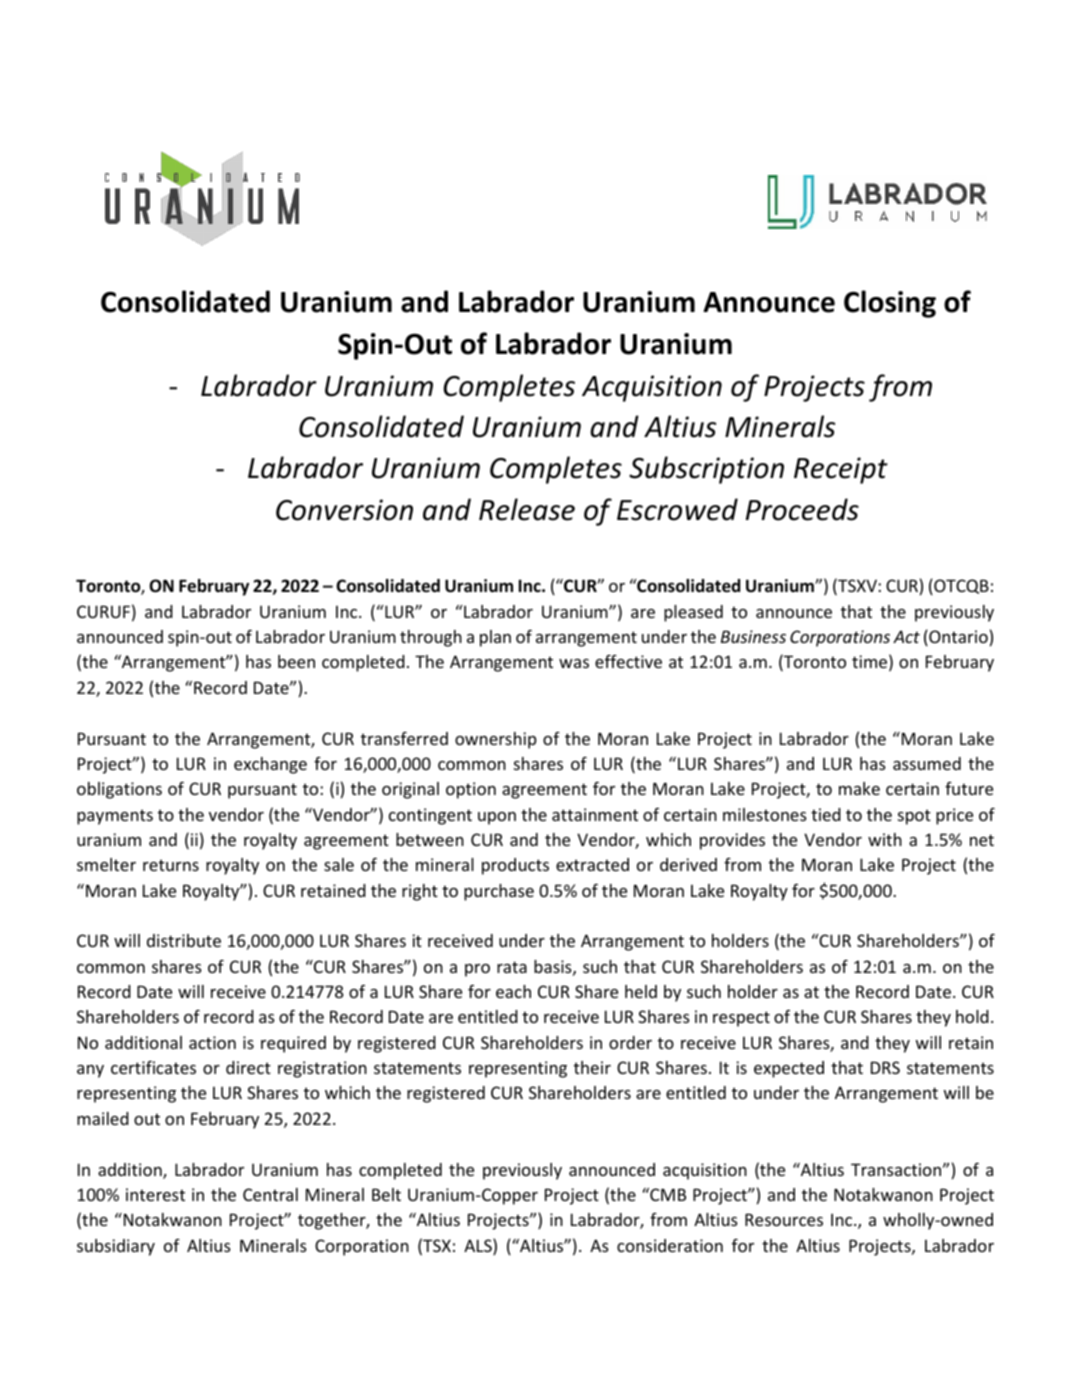 The width and height of the screenshot is (1071, 1386). Describe the element at coordinates (155, 1194) in the screenshot. I see `interest` at that location.
